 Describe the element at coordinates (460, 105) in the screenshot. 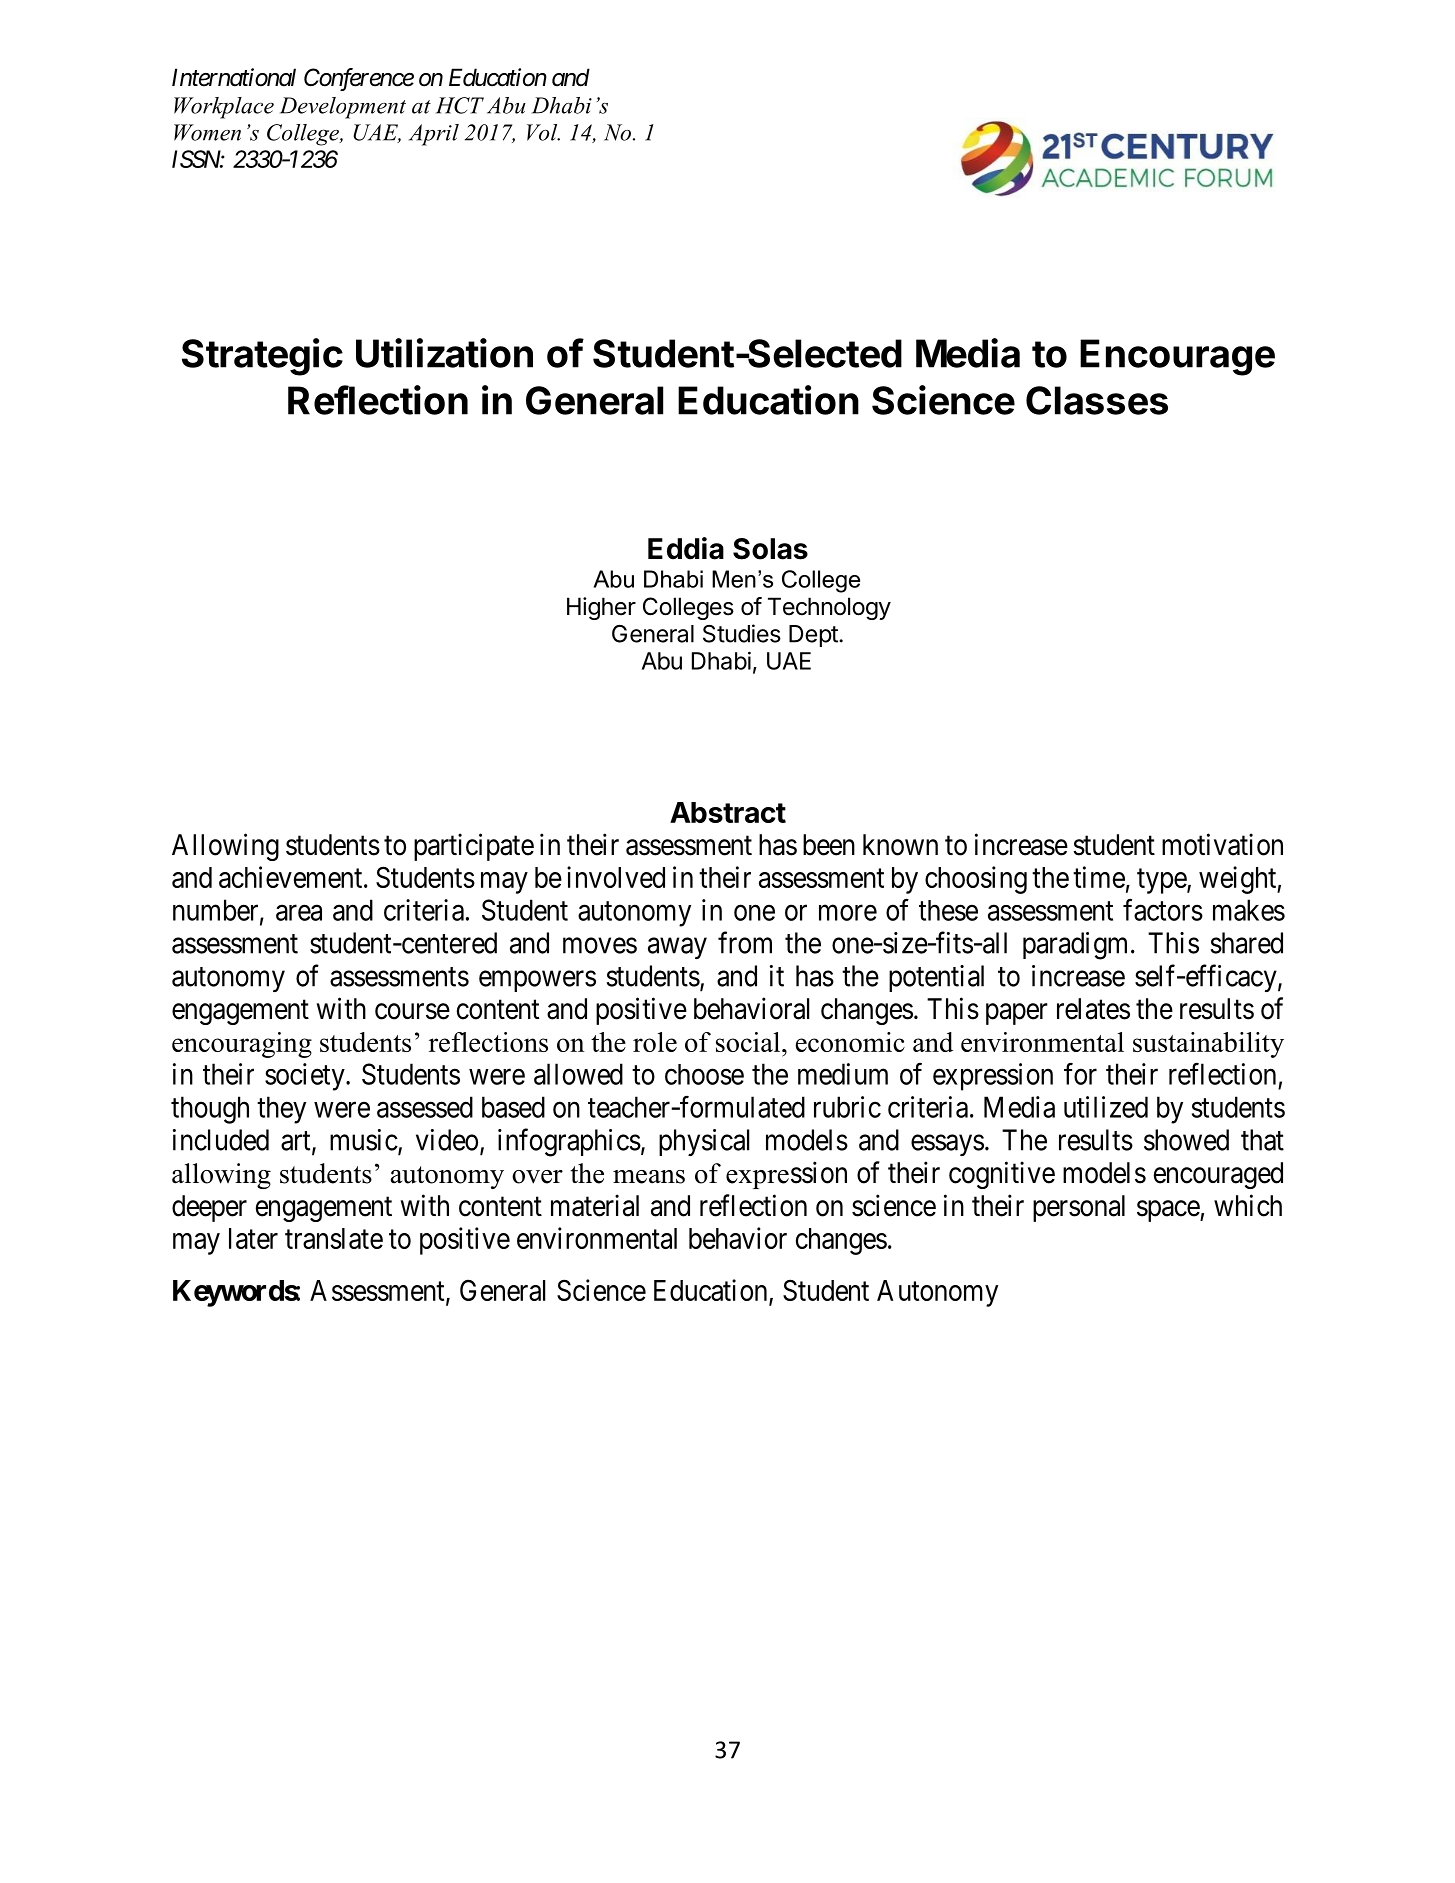

I see `HCT` at that location.
